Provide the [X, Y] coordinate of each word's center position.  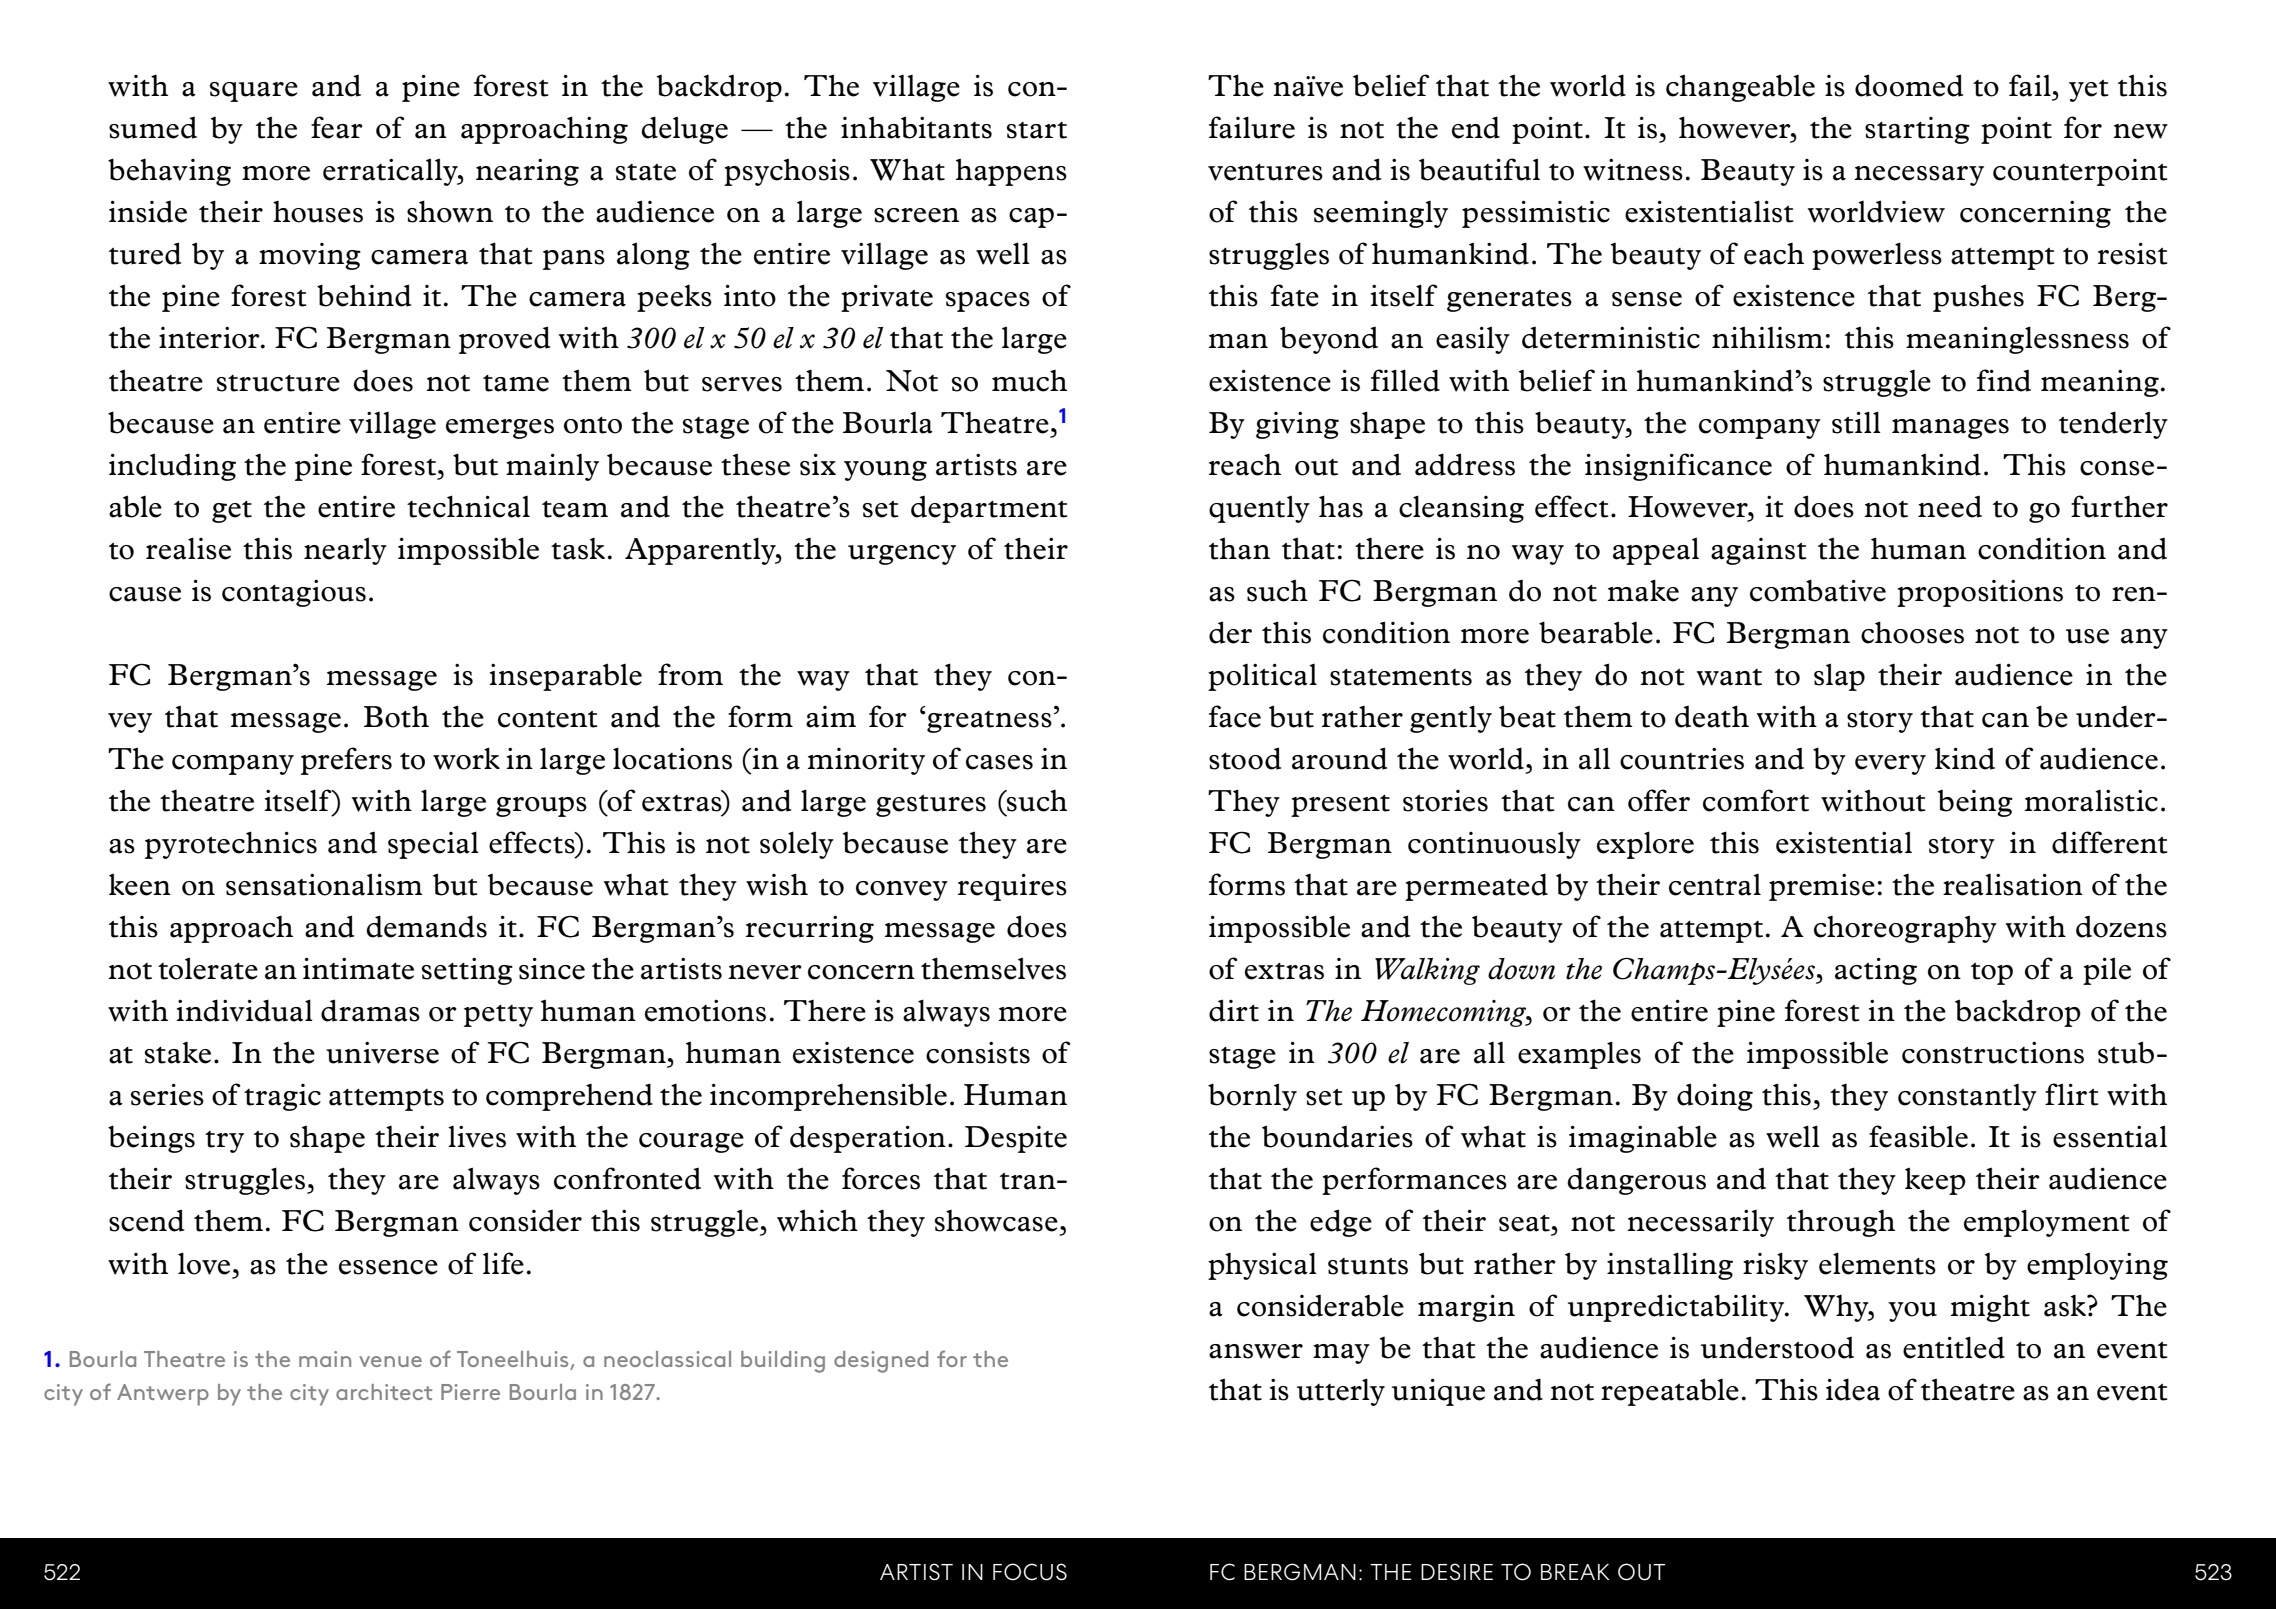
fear [337, 127]
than [1239, 548]
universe [382, 1053]
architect [384, 1392]
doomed [1909, 85]
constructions [1993, 1053]
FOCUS [1030, 1572]
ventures [1265, 172]
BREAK [1575, 1572]
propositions [1980, 593]
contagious [294, 593]
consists [978, 1053]
